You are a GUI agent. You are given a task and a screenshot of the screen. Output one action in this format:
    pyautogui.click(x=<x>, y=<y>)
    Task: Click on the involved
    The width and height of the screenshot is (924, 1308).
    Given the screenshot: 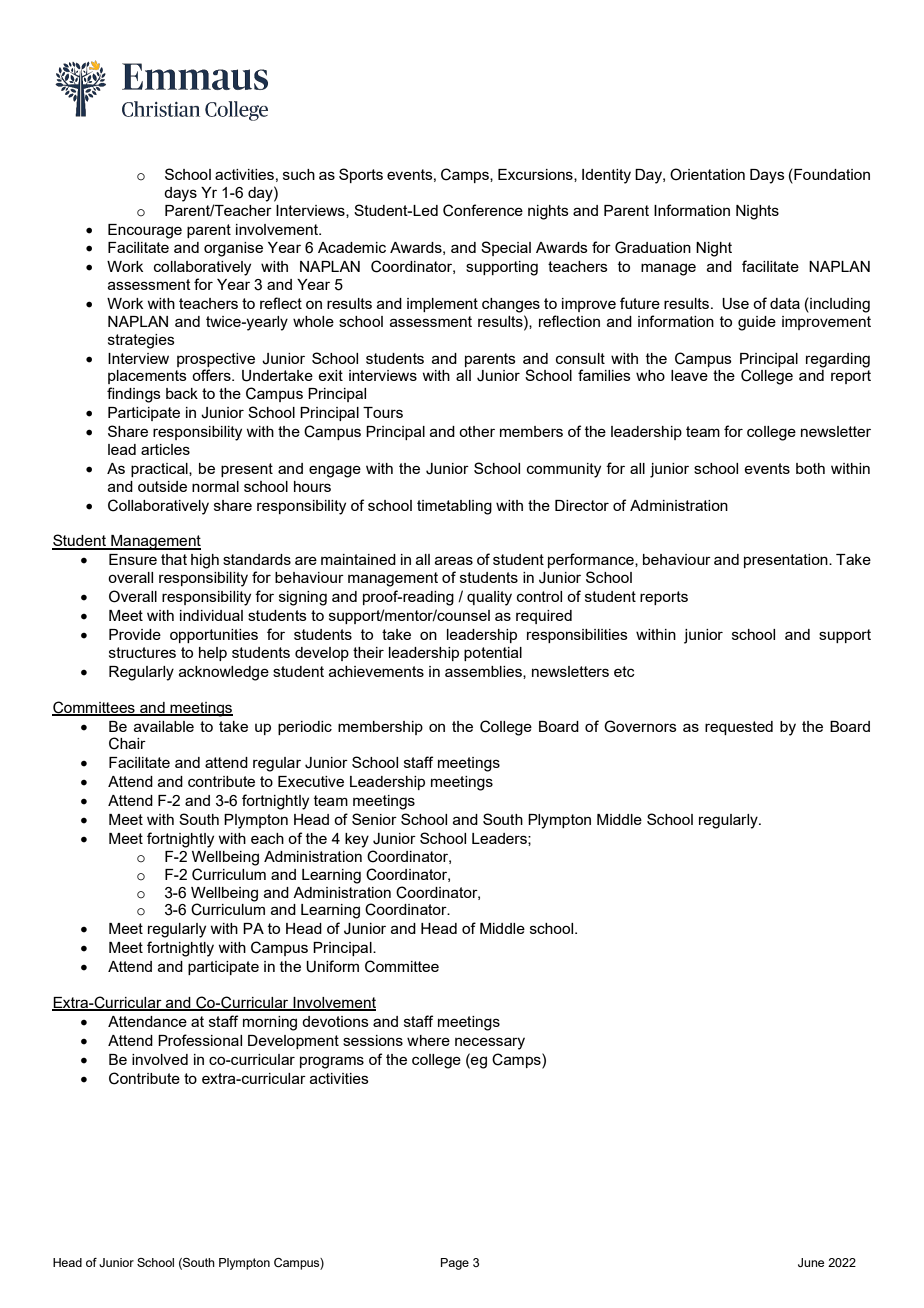 What is the action you would take?
    pyautogui.click(x=160, y=1059)
